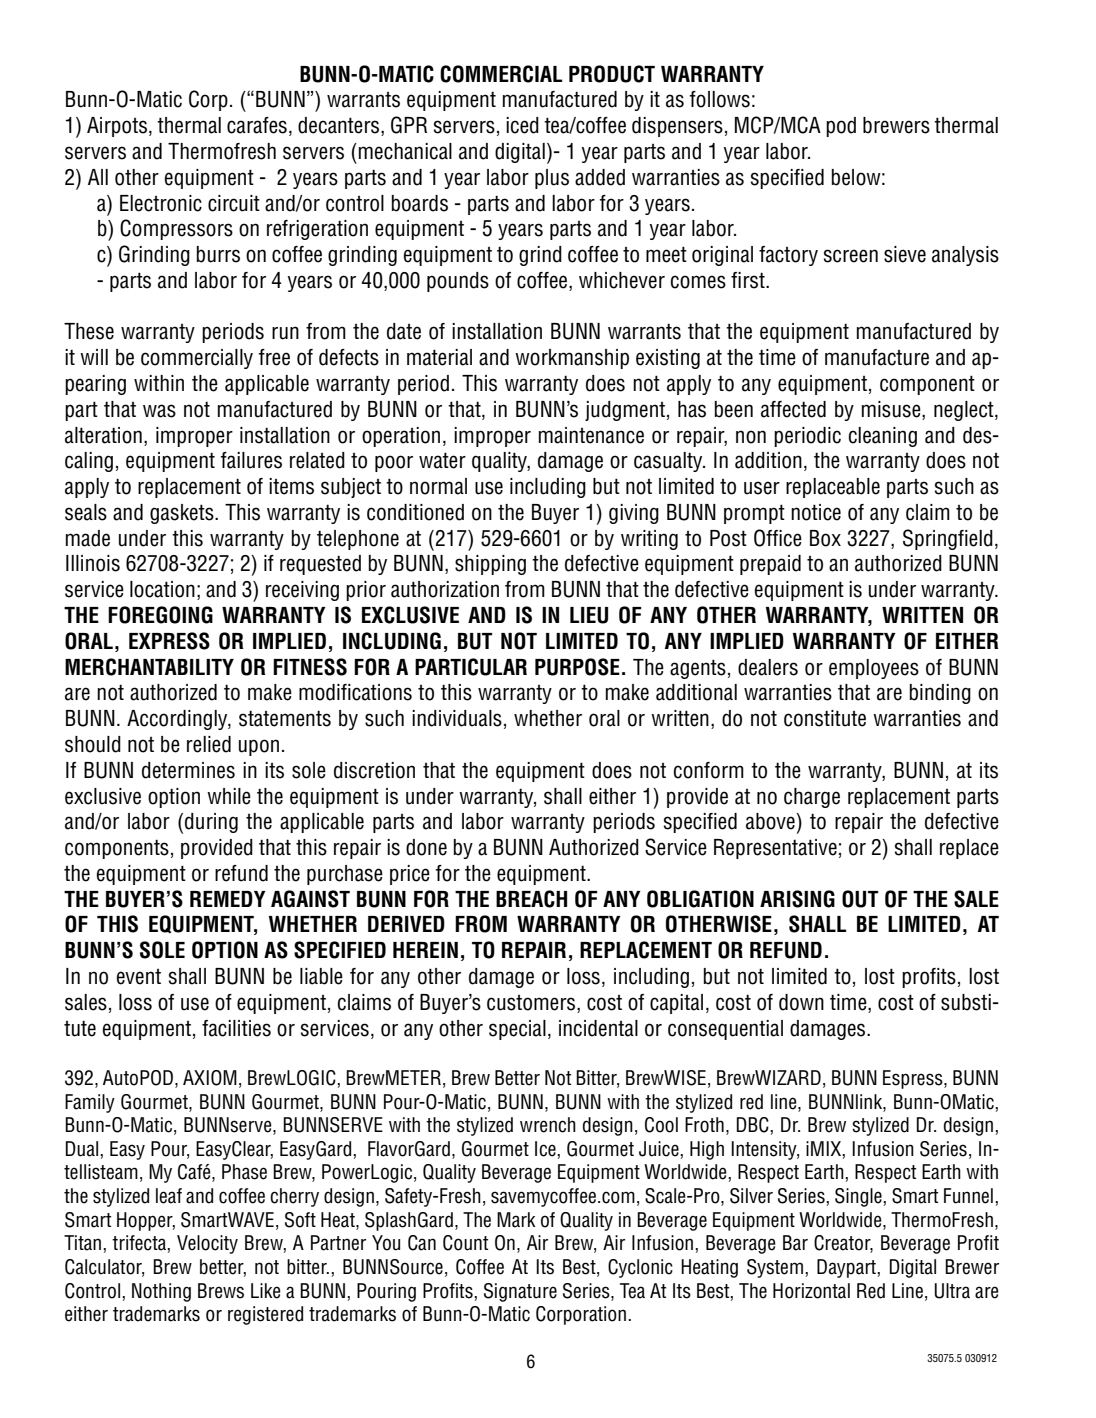 This screenshot has height=1418, width=1096. What do you see at coordinates (520, 1292) in the screenshot?
I see `Signature` at bounding box center [520, 1292].
